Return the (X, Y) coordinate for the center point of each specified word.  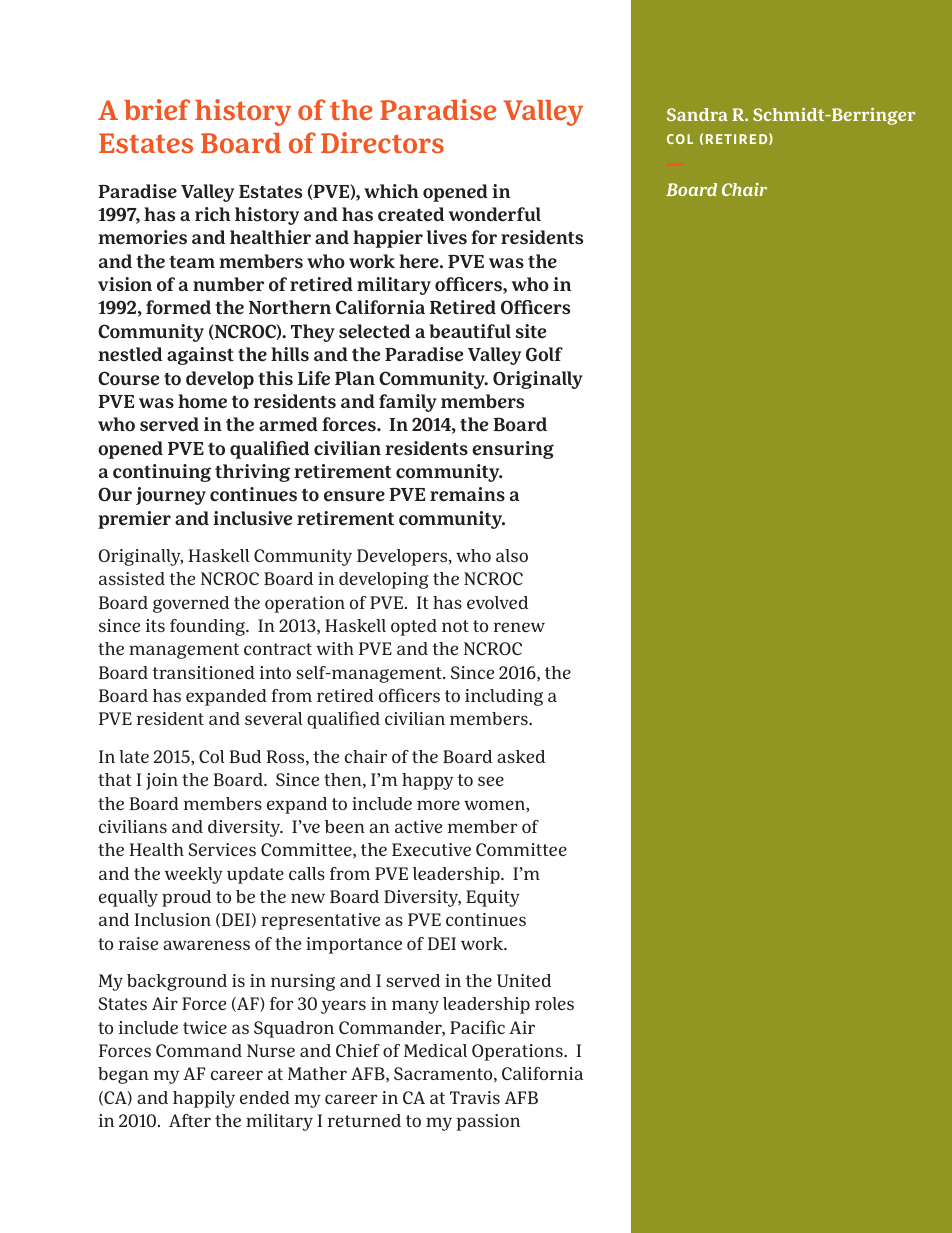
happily (204, 1099)
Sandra (697, 114)
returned (364, 1120)
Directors (382, 142)
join (162, 781)
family (408, 403)
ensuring (513, 450)
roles (554, 1003)
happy (427, 781)
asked (521, 756)
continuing (162, 473)
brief (157, 109)
